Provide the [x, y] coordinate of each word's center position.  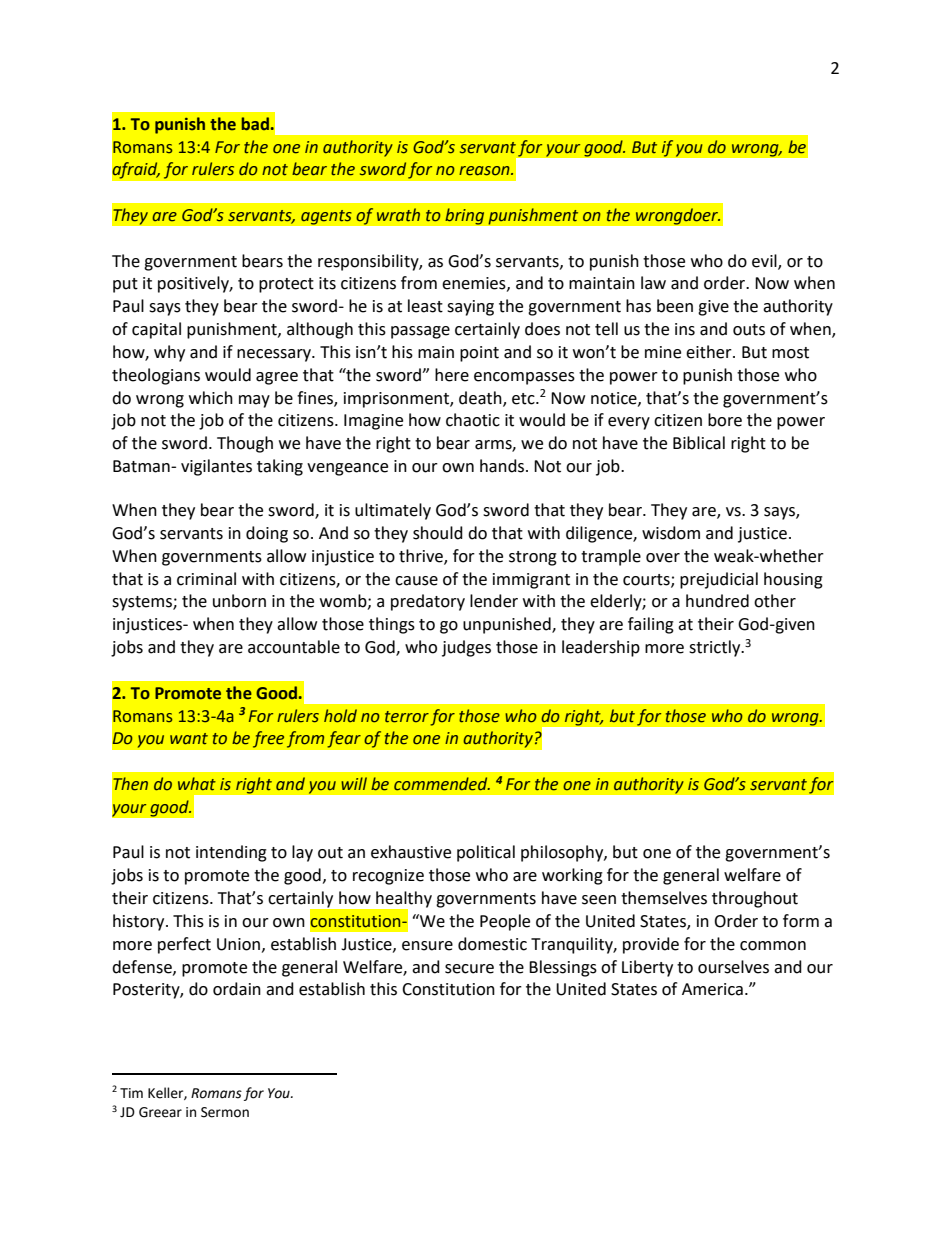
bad [255, 124]
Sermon [225, 1112]
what [197, 784]
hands [503, 466]
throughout [755, 899]
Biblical [699, 443]
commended [442, 784]
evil [765, 261]
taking [280, 467]
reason [485, 171]
